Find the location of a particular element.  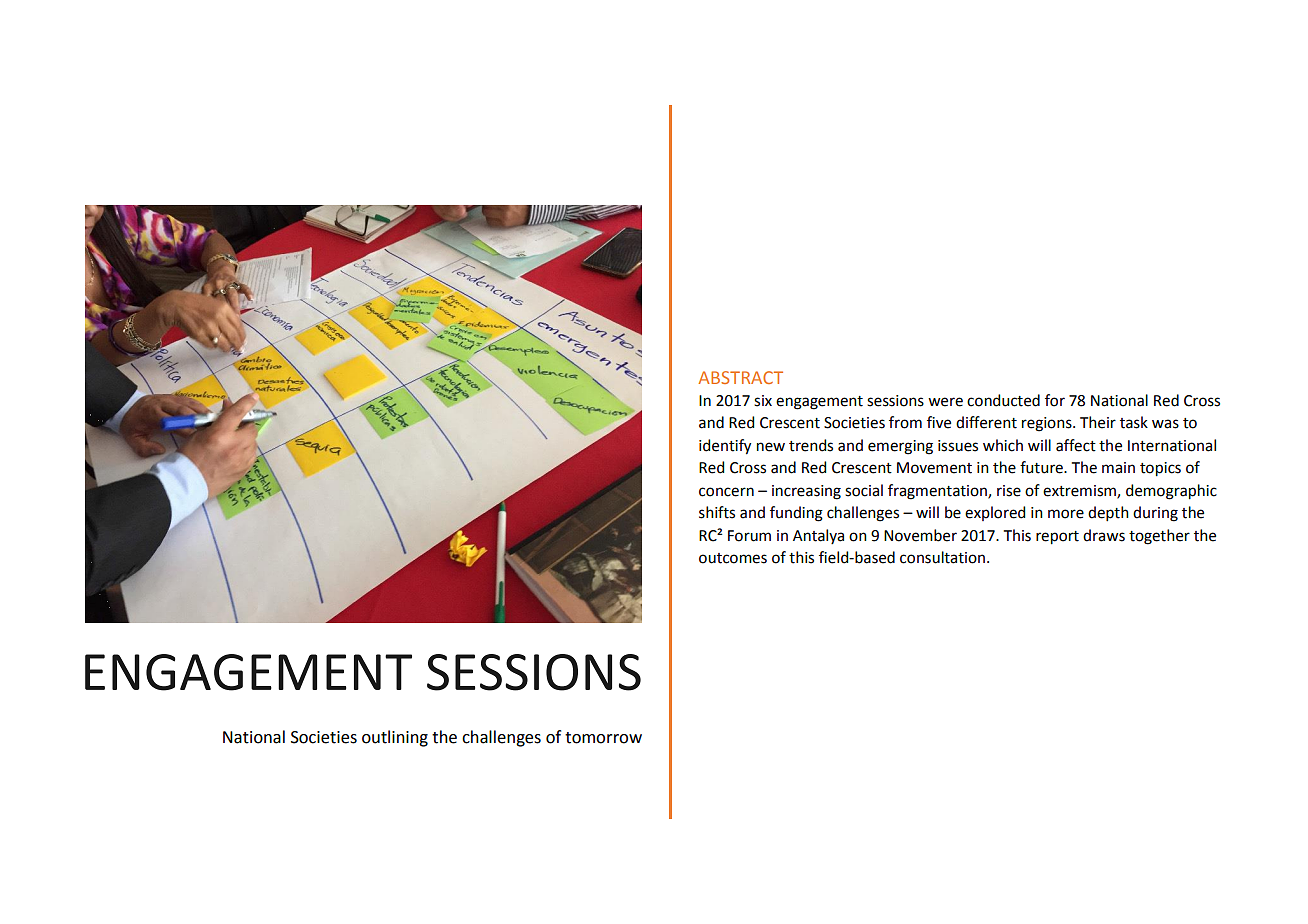

conducted is located at coordinates (1003, 400).
